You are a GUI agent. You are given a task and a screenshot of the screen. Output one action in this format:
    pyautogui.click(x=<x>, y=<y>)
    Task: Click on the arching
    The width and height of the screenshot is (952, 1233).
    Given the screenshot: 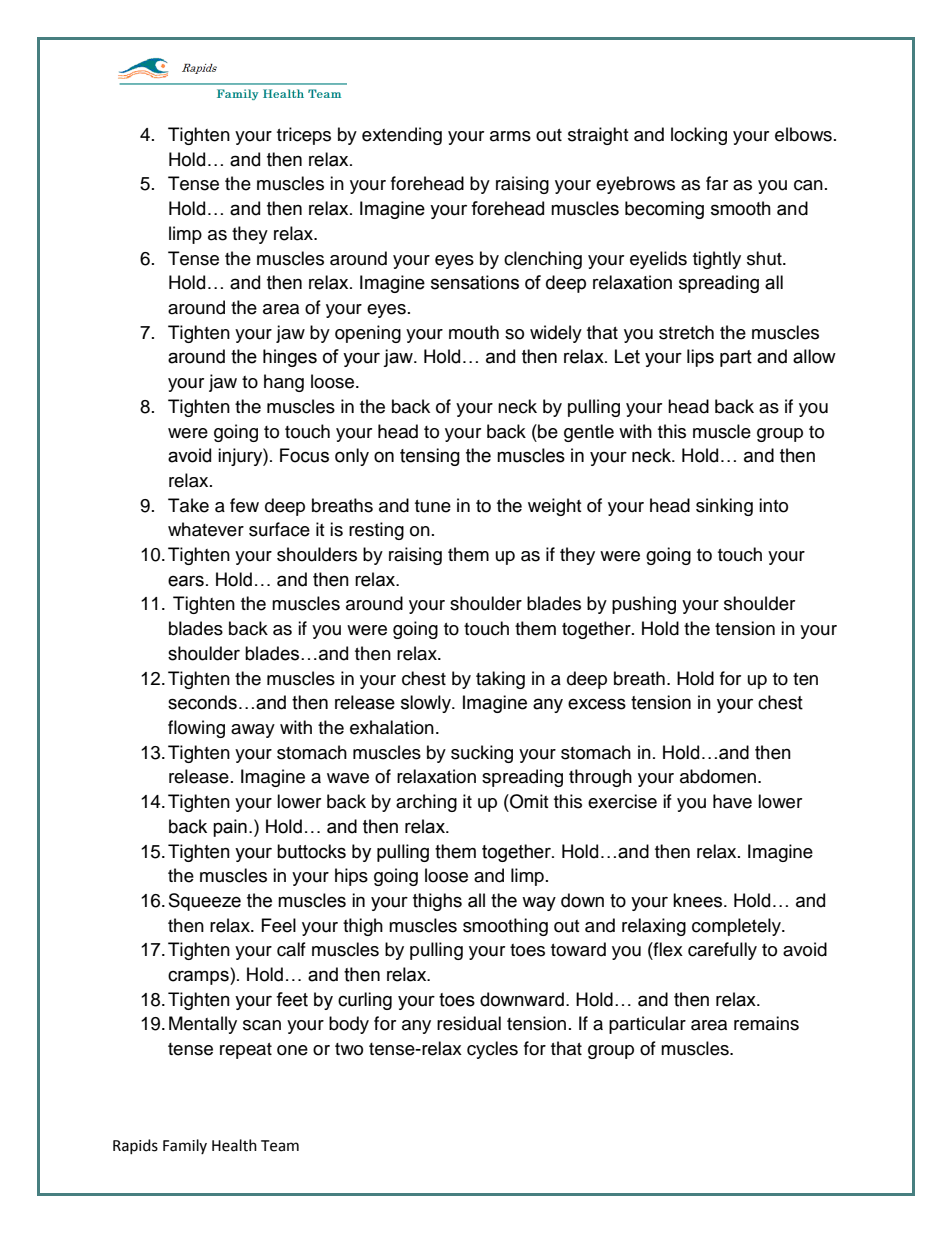 What is the action you would take?
    pyautogui.click(x=426, y=803)
